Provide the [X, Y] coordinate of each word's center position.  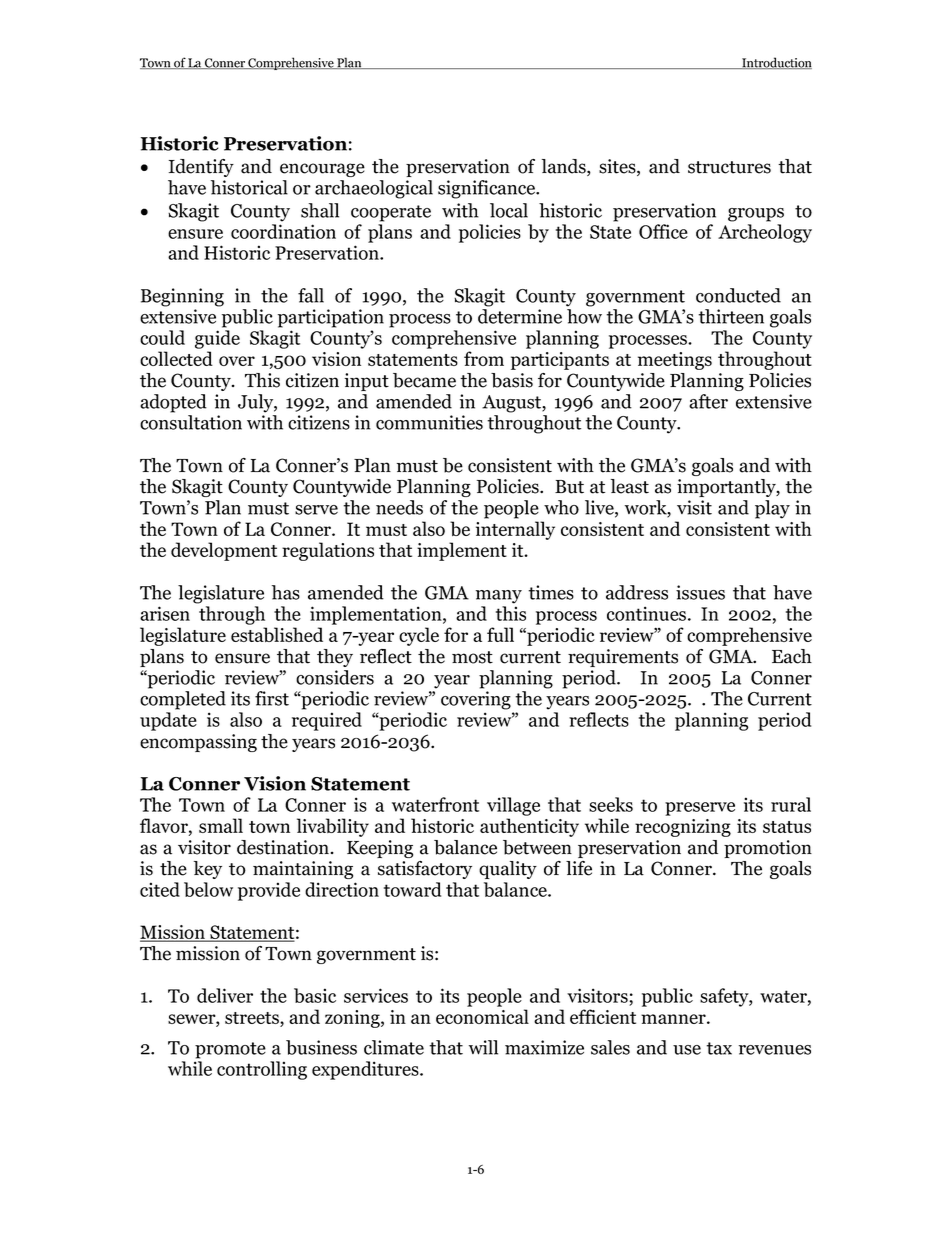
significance [488, 189]
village [513, 806]
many [499, 597]
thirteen [731, 316]
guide [217, 339]
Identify [201, 168]
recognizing [683, 828]
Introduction [776, 63]
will [483, 1047]
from [484, 358]
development [224, 551]
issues [700, 592]
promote [230, 1050]
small [221, 825]
